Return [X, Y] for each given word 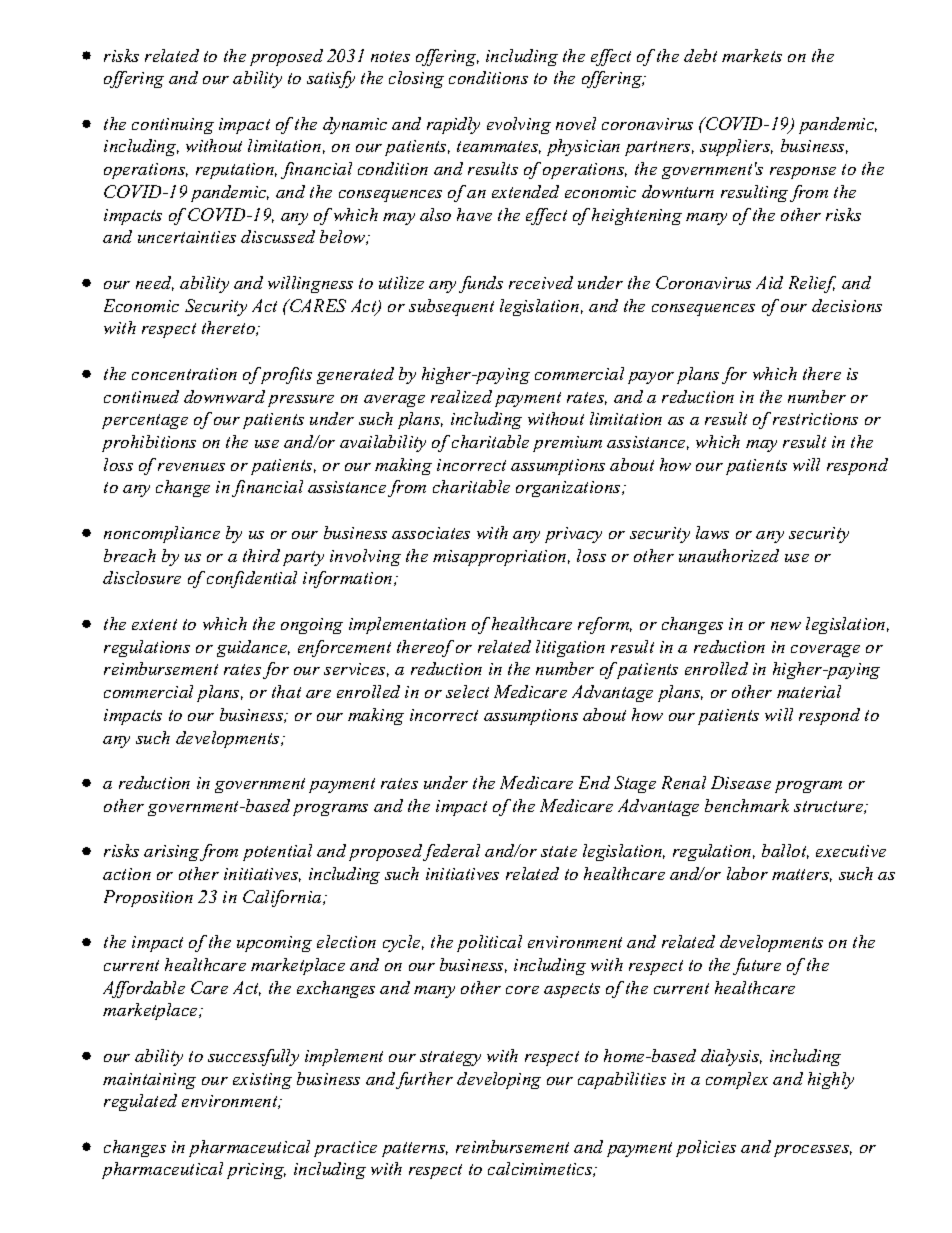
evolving [519, 125]
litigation [570, 648]
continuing [173, 126]
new [786, 626]
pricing [256, 1171]
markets [752, 55]
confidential [252, 579]
